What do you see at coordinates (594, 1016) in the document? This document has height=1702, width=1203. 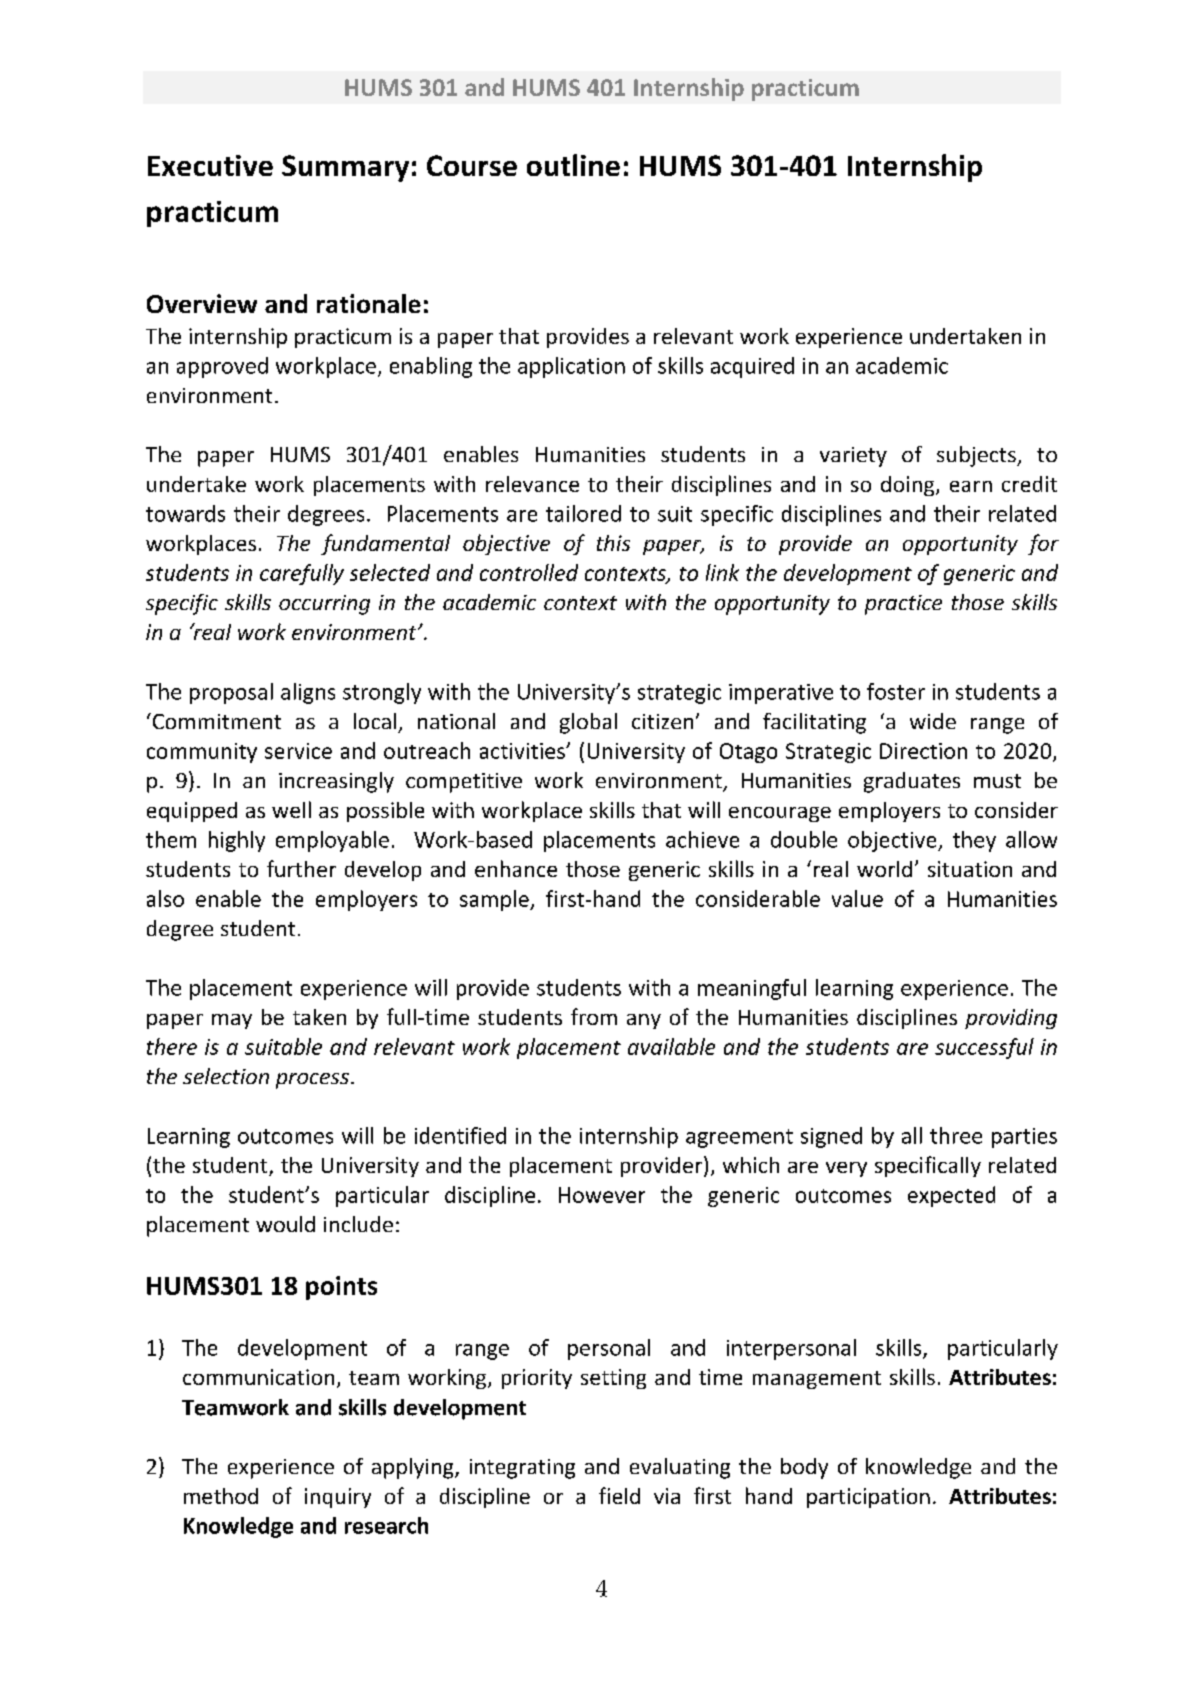 I see `from` at bounding box center [594, 1016].
